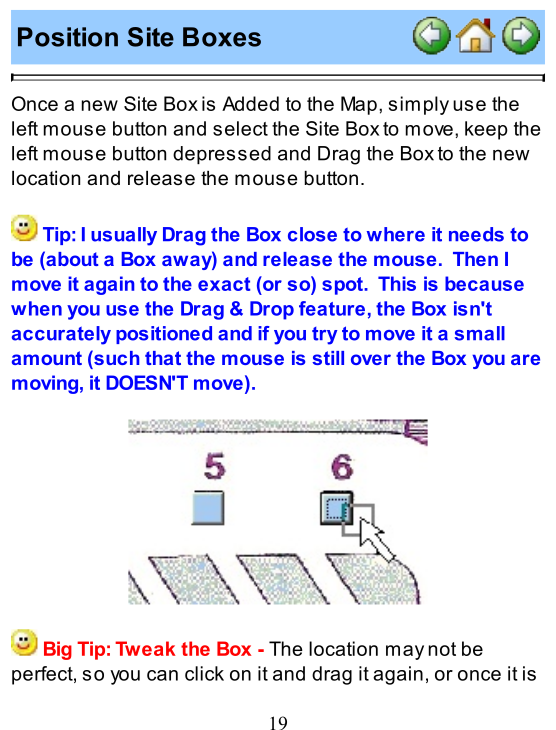 The height and width of the screenshot is (730, 556). Describe the element at coordinates (480, 333) in the screenshot. I see `small` at that location.
